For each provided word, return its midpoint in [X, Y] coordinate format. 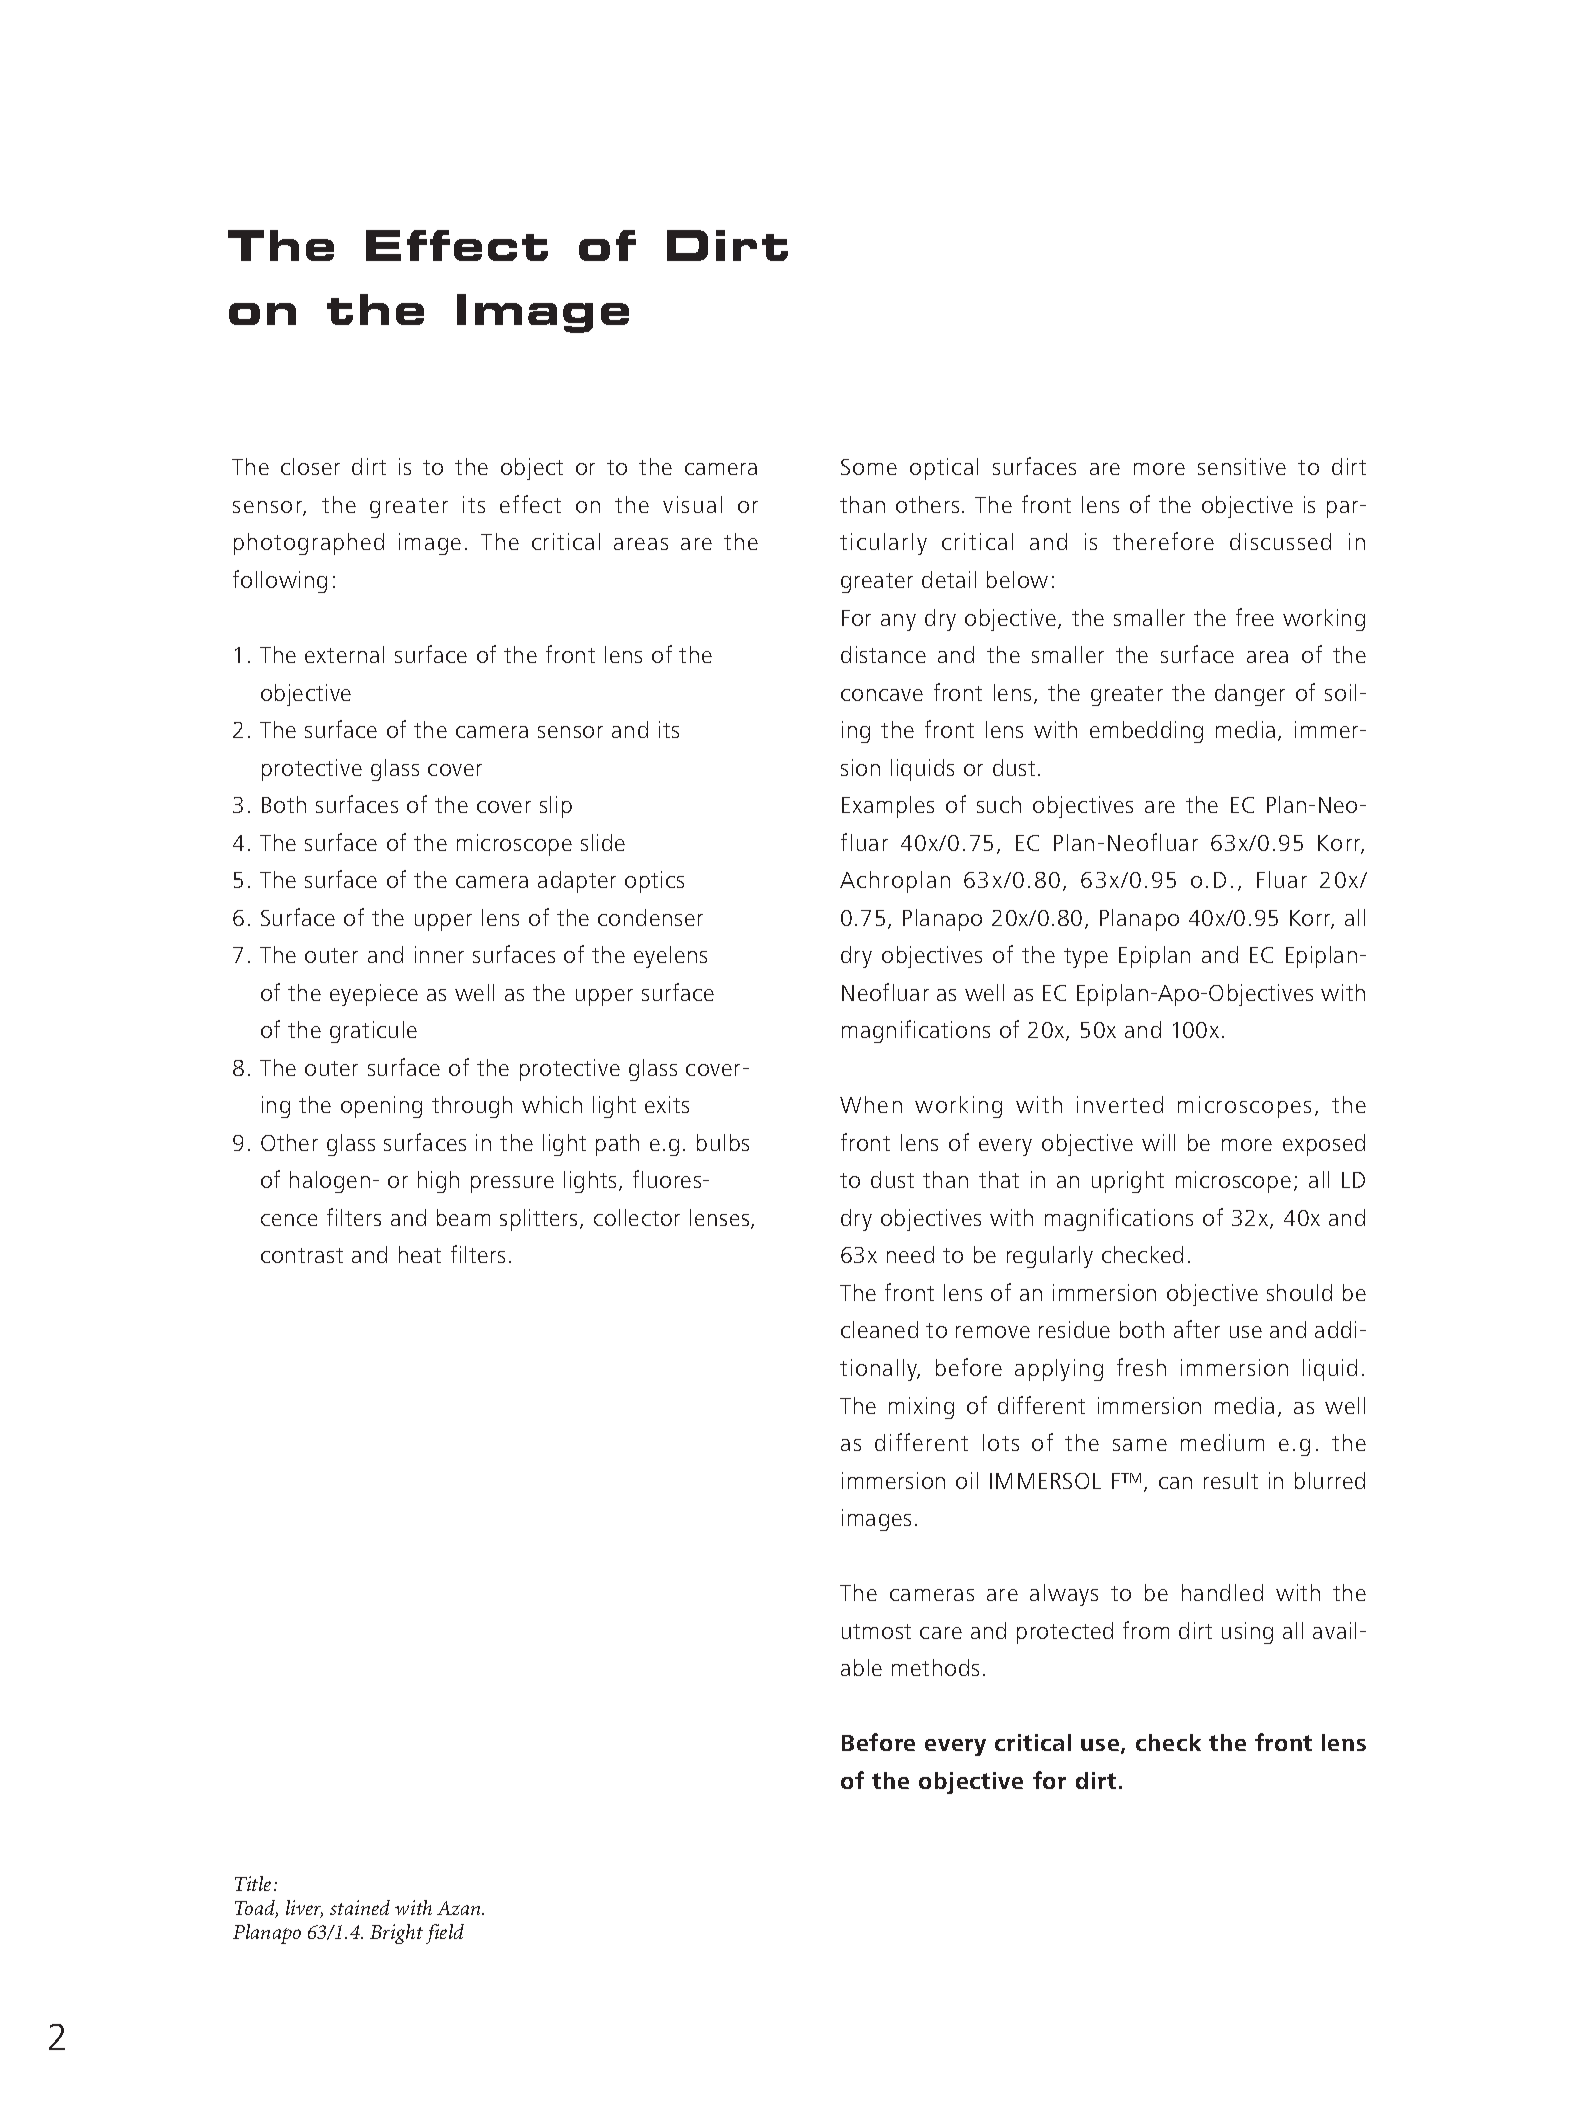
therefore [1163, 541]
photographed [309, 544]
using [1247, 1633]
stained [360, 1907]
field [445, 1934]
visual [692, 504]
